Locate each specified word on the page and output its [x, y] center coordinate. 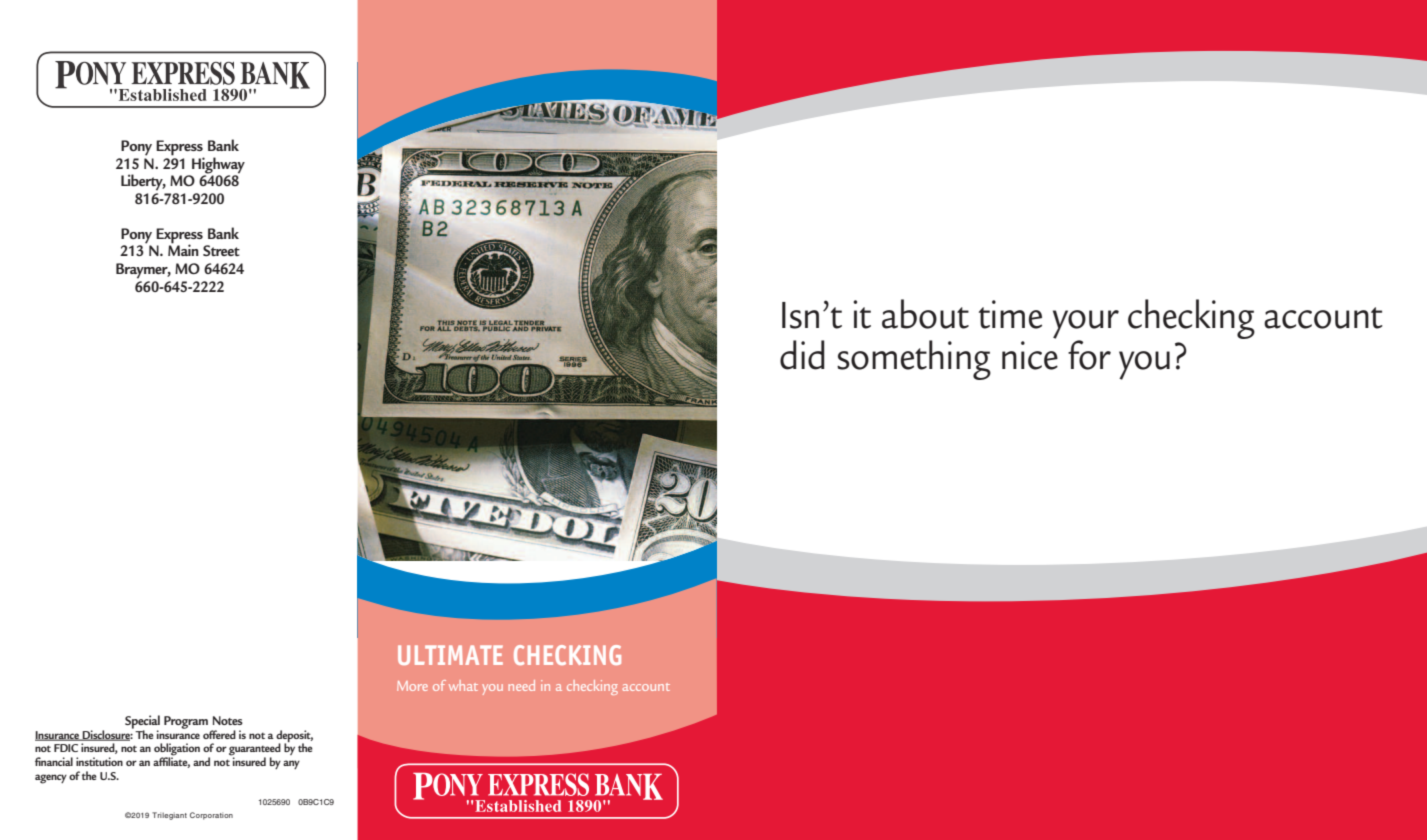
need [521, 685]
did [802, 355]
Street [221, 250]
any [291, 764]
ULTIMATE [450, 655]
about [925, 314]
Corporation [211, 816]
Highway [218, 165]
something [914, 360]
